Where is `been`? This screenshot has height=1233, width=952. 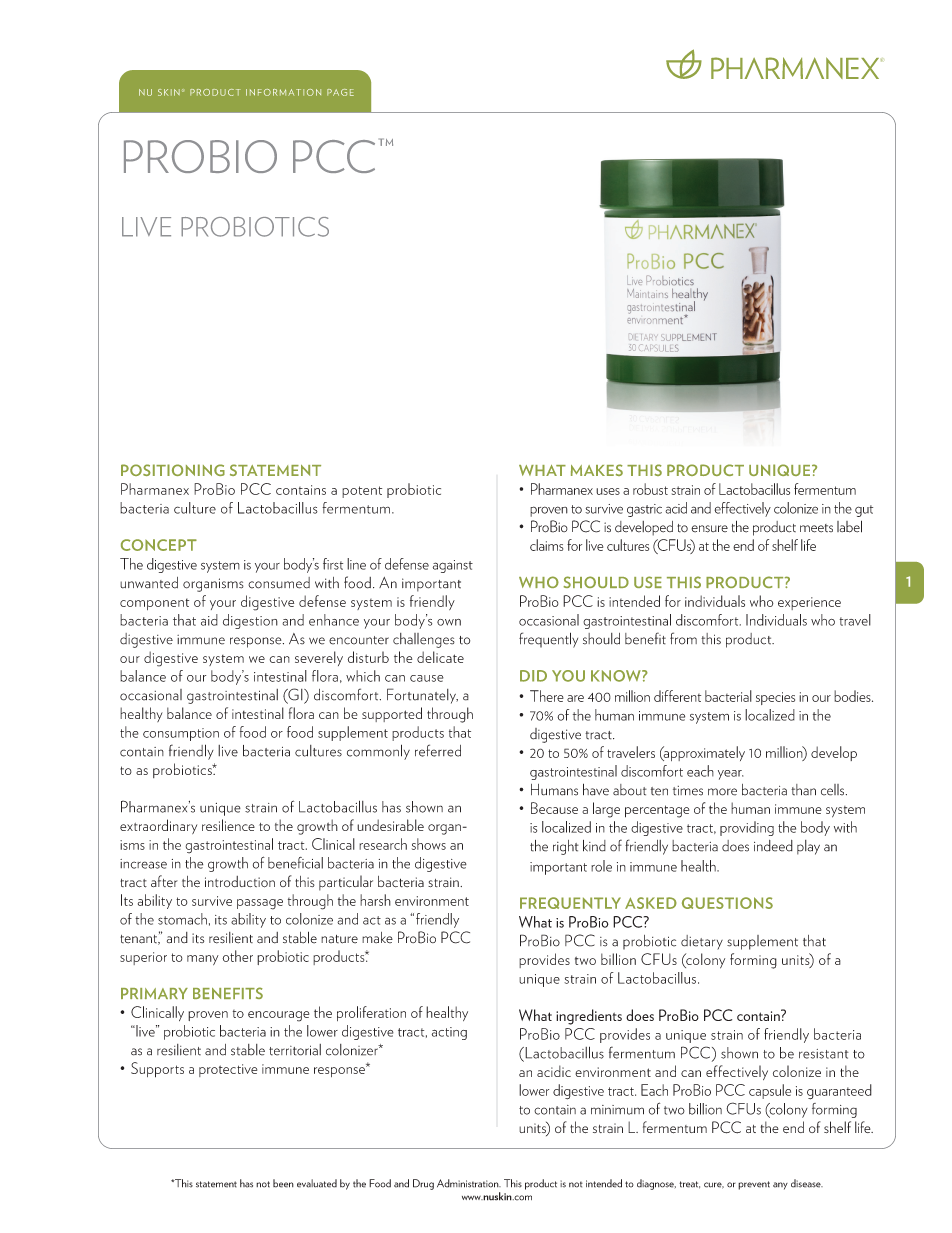
been is located at coordinates (283, 1183).
